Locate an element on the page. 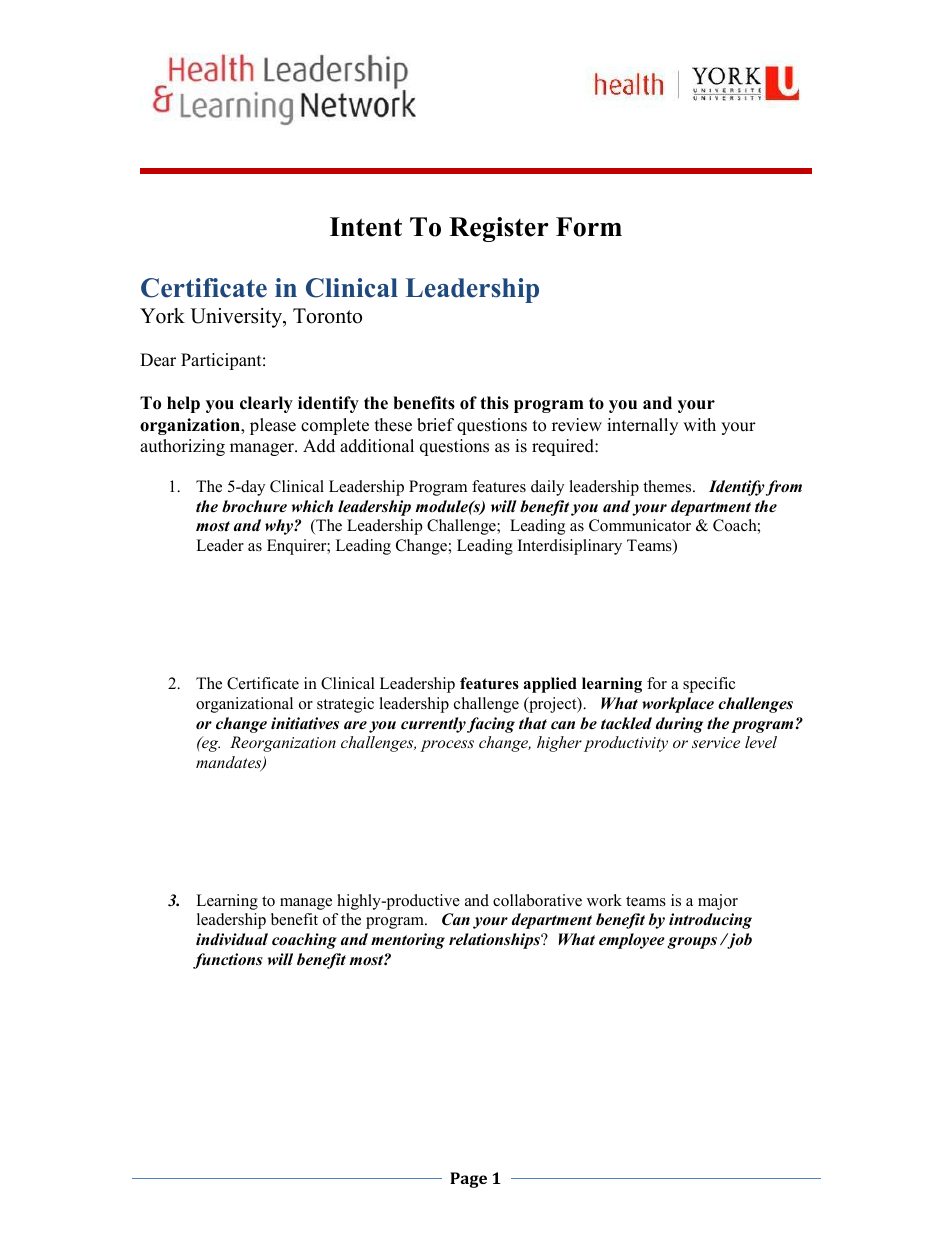 Image resolution: width=952 pixels, height=1233 pixels. Form is located at coordinates (589, 227).
